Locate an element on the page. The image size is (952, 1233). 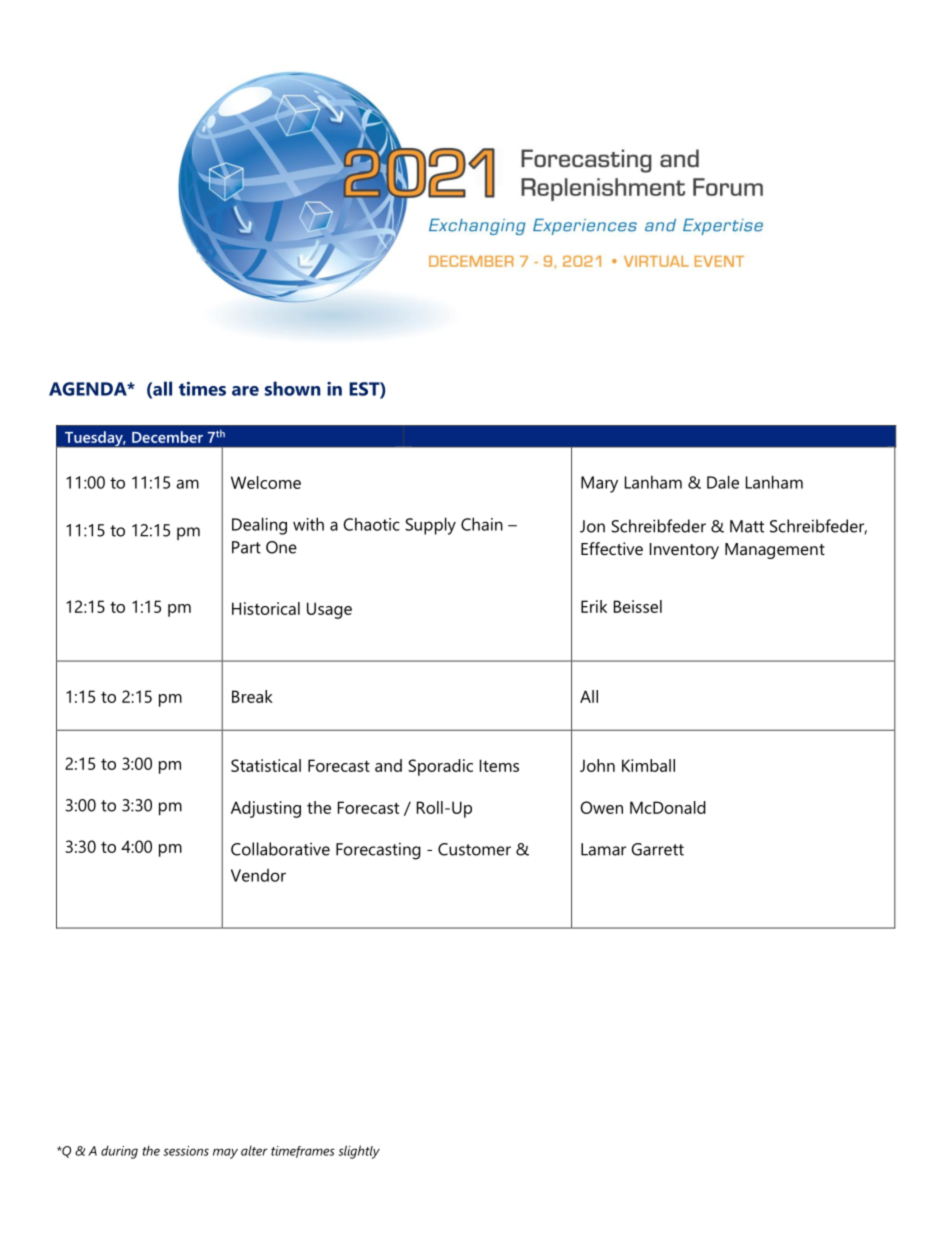
slightly is located at coordinates (359, 1152).
